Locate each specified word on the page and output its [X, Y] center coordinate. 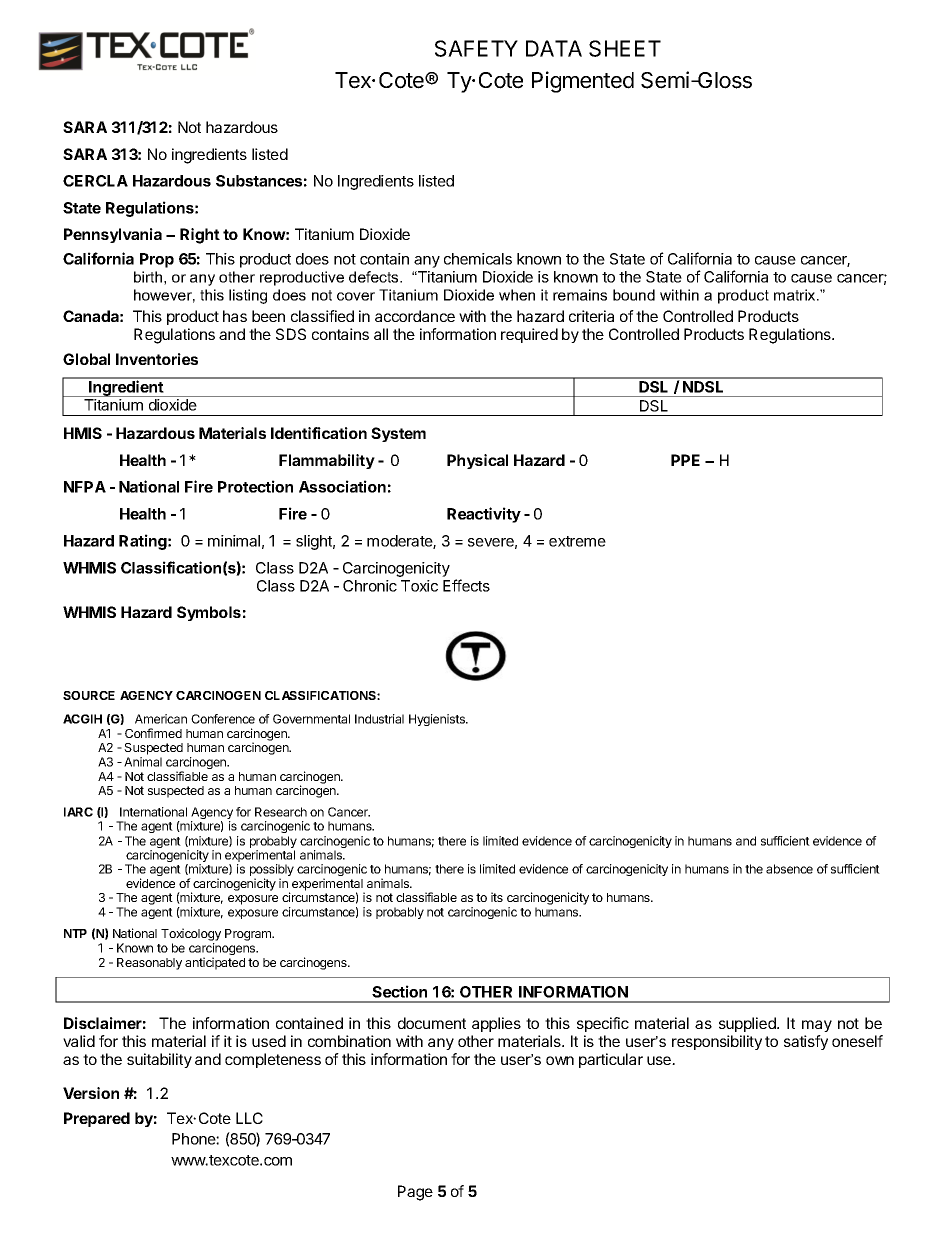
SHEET [625, 48]
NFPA [85, 487]
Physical [477, 461]
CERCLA [95, 181]
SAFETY [476, 48]
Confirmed [153, 733]
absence [789, 869]
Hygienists [438, 720]
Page [415, 1193]
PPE [685, 460]
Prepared [97, 1119]
